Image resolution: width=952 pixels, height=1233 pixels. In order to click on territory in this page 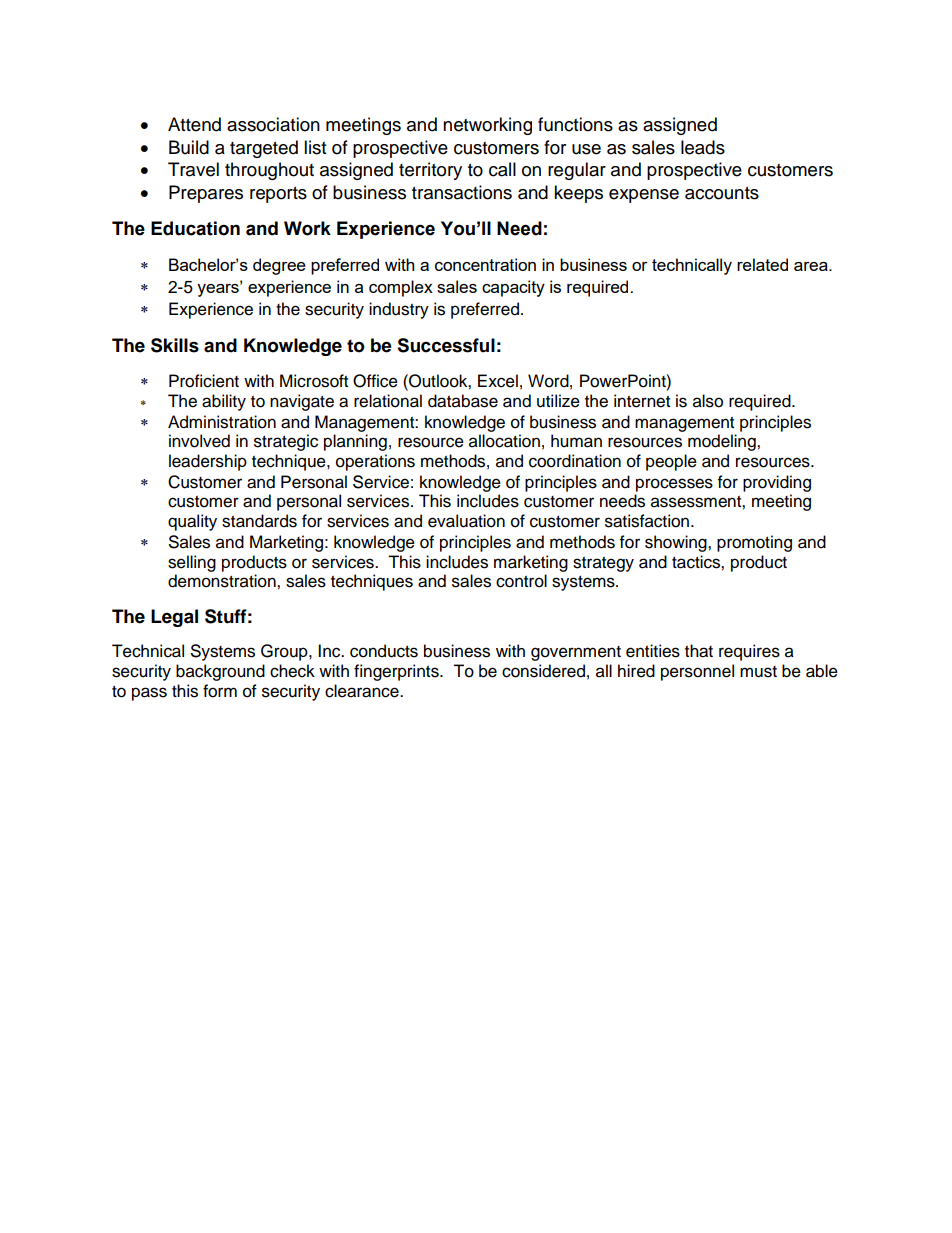, I will do `click(430, 171)`.
